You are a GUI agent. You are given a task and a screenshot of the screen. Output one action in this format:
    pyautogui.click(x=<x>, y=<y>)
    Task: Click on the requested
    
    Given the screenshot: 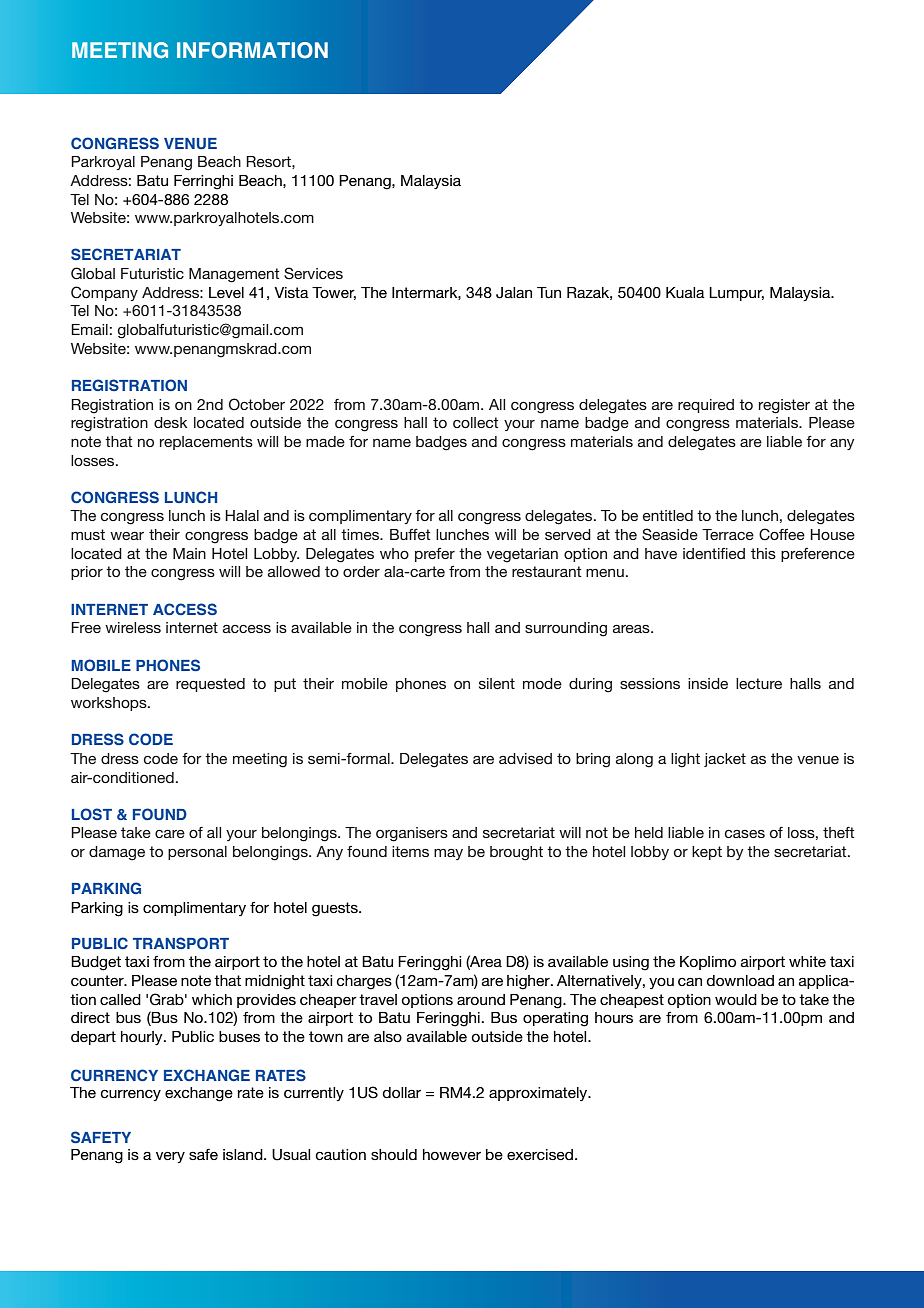 What is the action you would take?
    pyautogui.click(x=210, y=685)
